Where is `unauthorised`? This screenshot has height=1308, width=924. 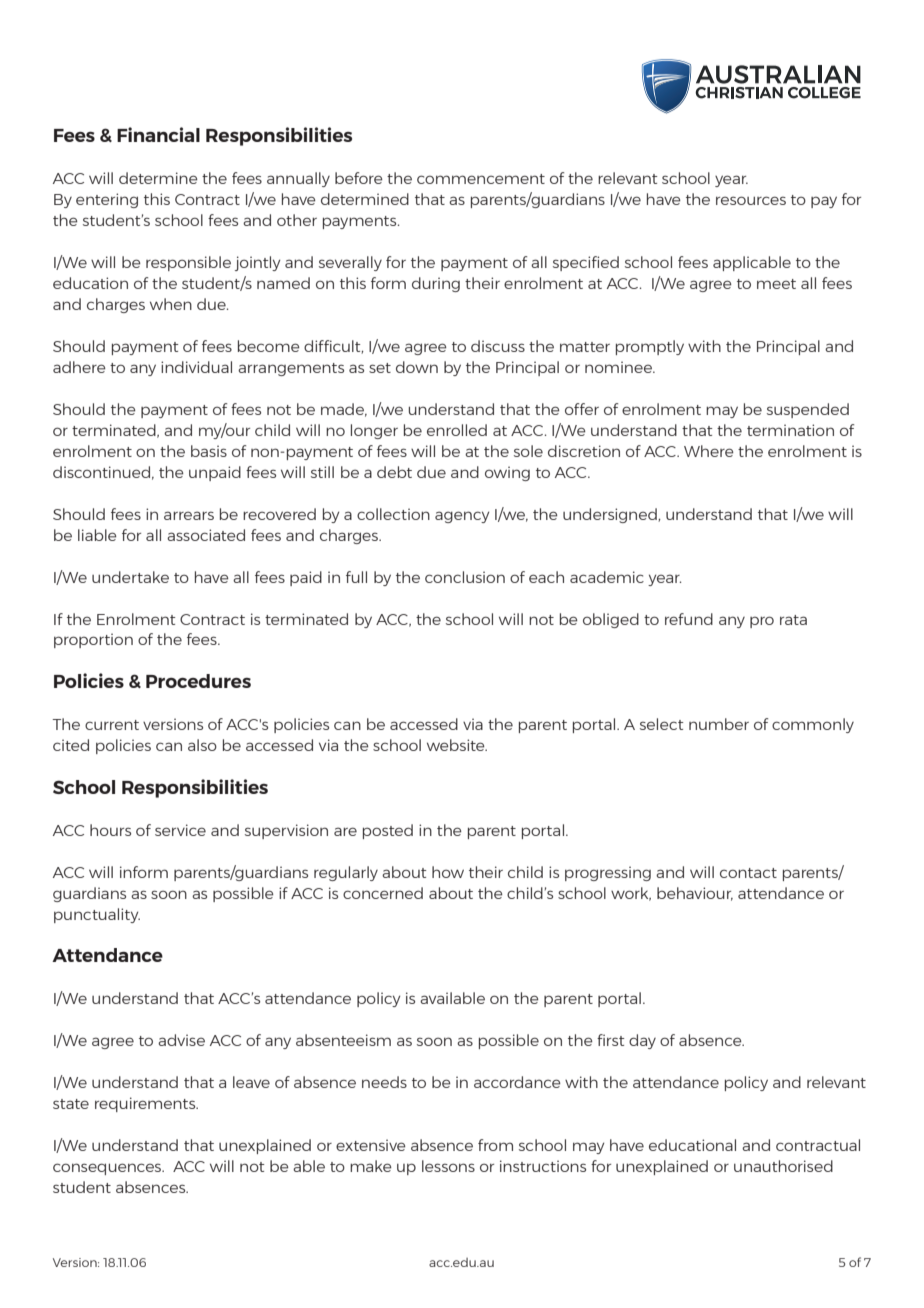 unauthorised is located at coordinates (783, 1166).
